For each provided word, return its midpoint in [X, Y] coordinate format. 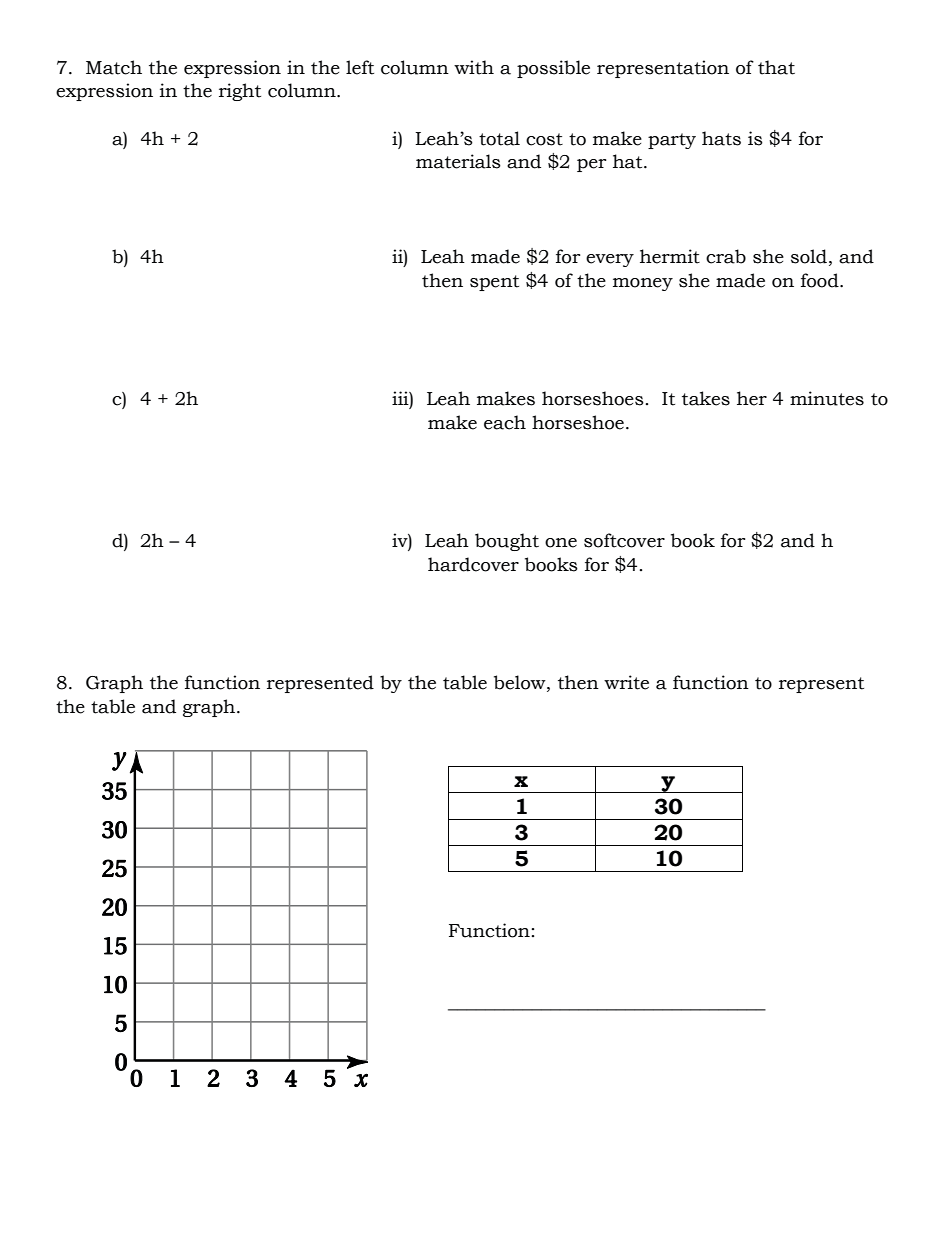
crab [726, 256]
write [626, 682]
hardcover [473, 564]
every [610, 260]
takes [706, 398]
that [776, 67]
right [240, 92]
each [505, 422]
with [474, 67]
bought [507, 542]
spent [494, 283]
